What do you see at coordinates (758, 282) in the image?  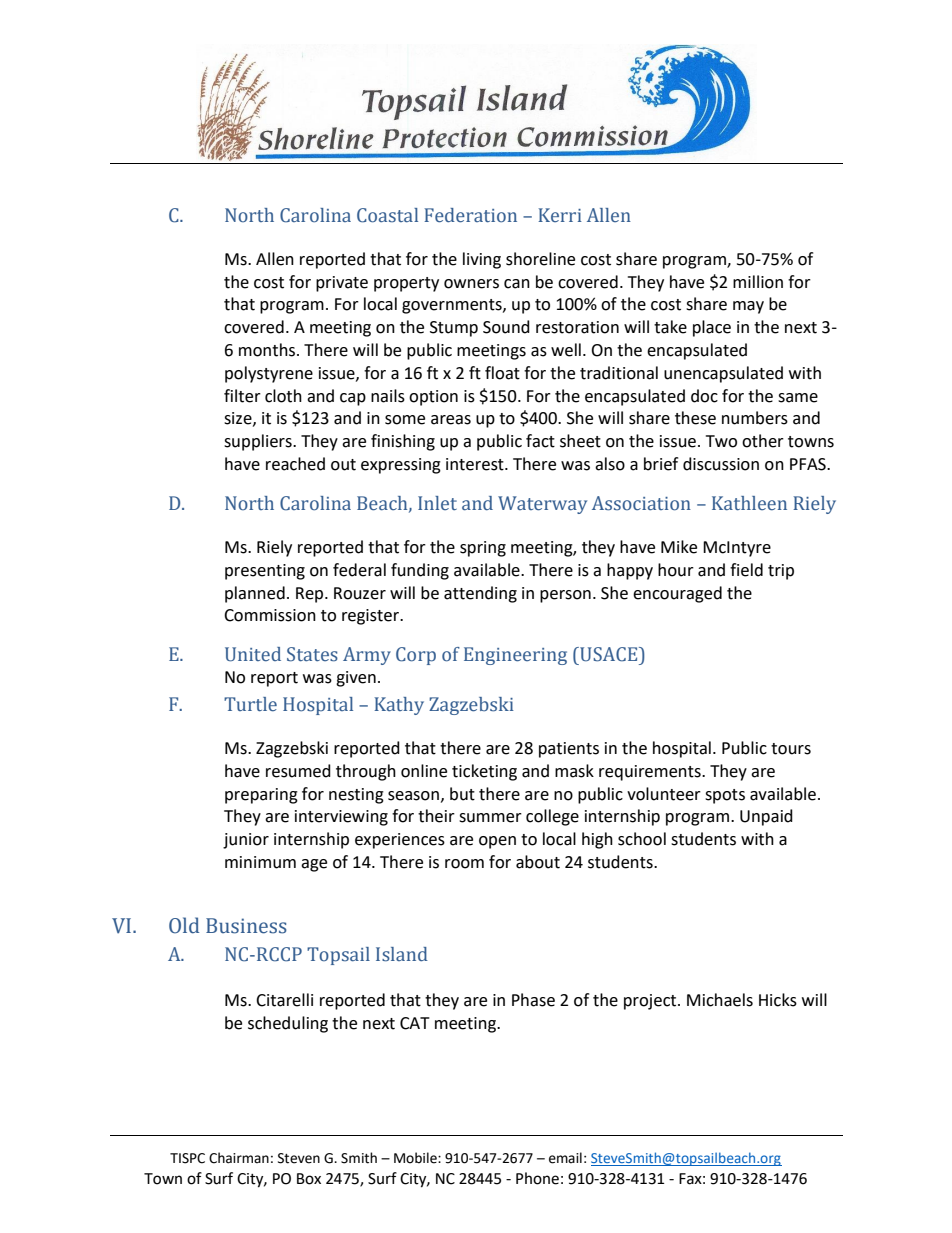 I see `million` at bounding box center [758, 282].
